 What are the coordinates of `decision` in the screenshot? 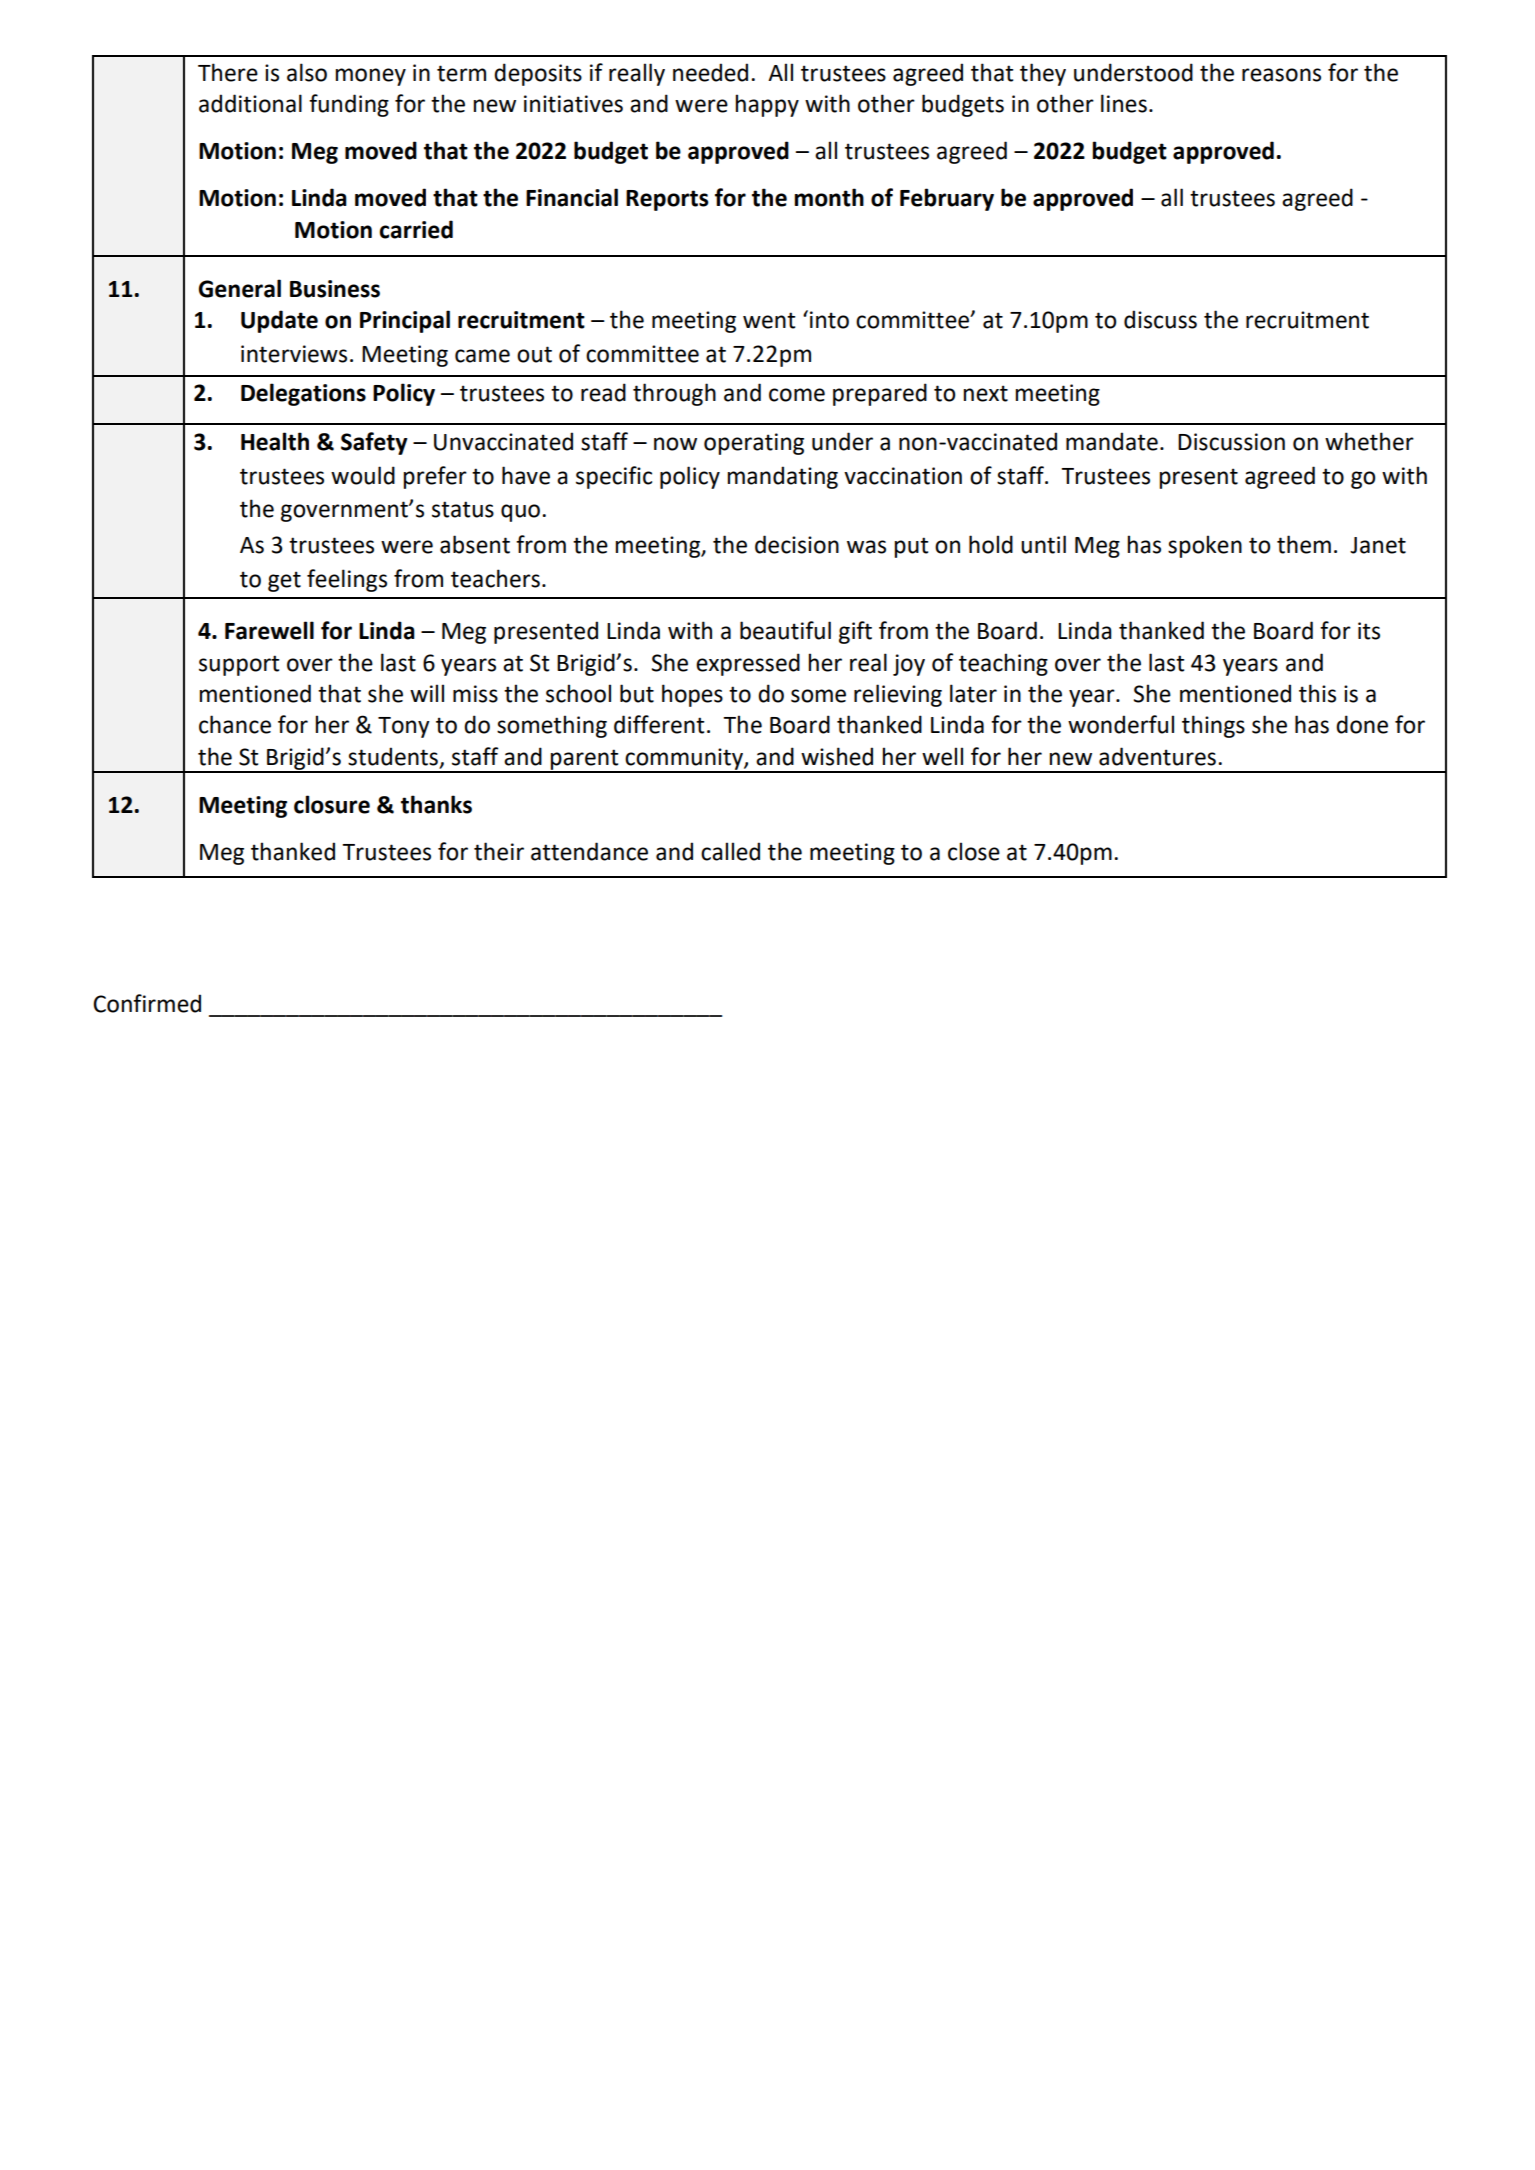 It's located at (797, 544).
